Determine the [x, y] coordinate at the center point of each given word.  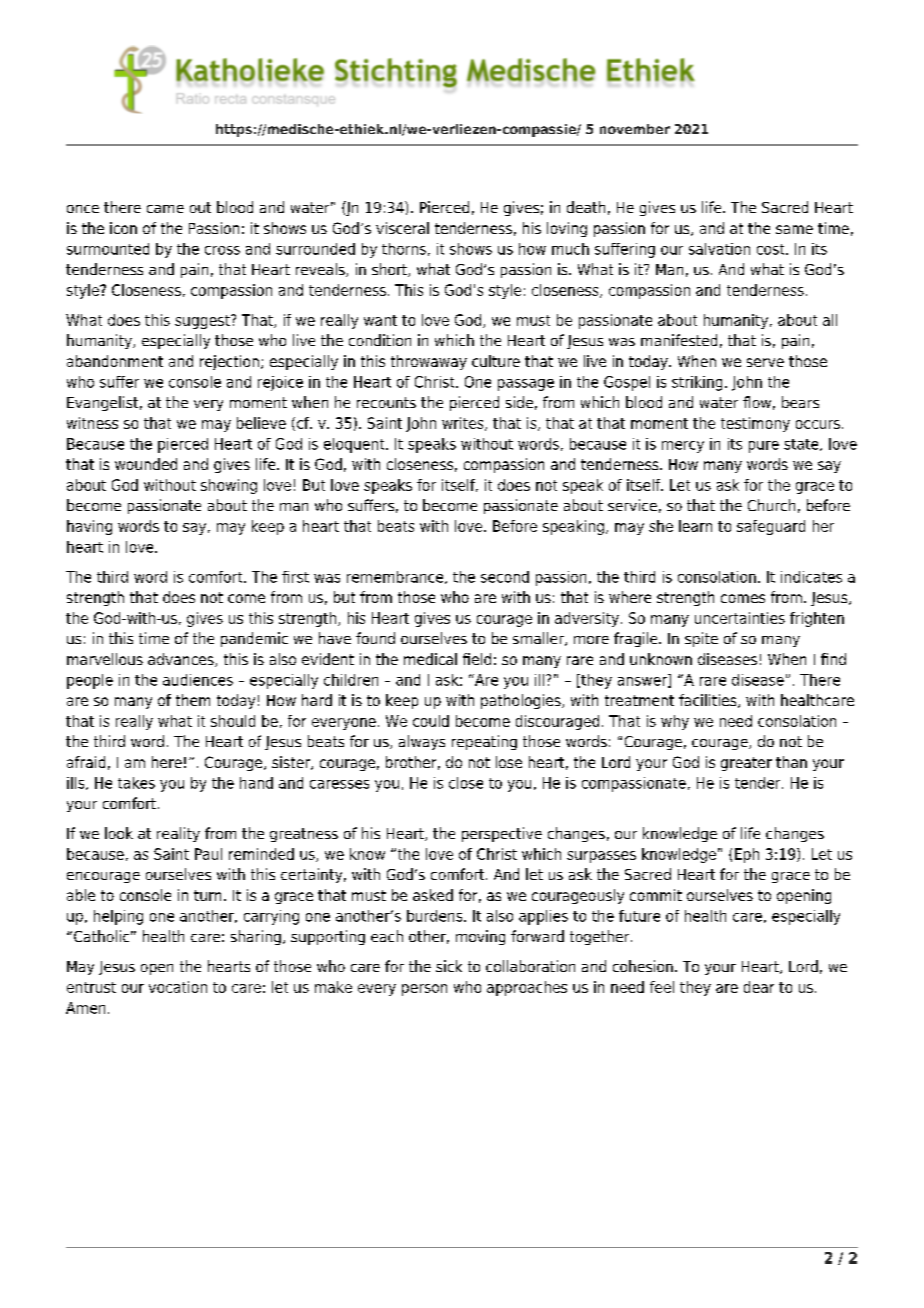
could [431, 721]
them [193, 700]
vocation [178, 987]
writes [464, 424]
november [635, 129]
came [165, 209]
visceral [402, 228]
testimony [755, 424]
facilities [709, 701]
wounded [146, 464]
